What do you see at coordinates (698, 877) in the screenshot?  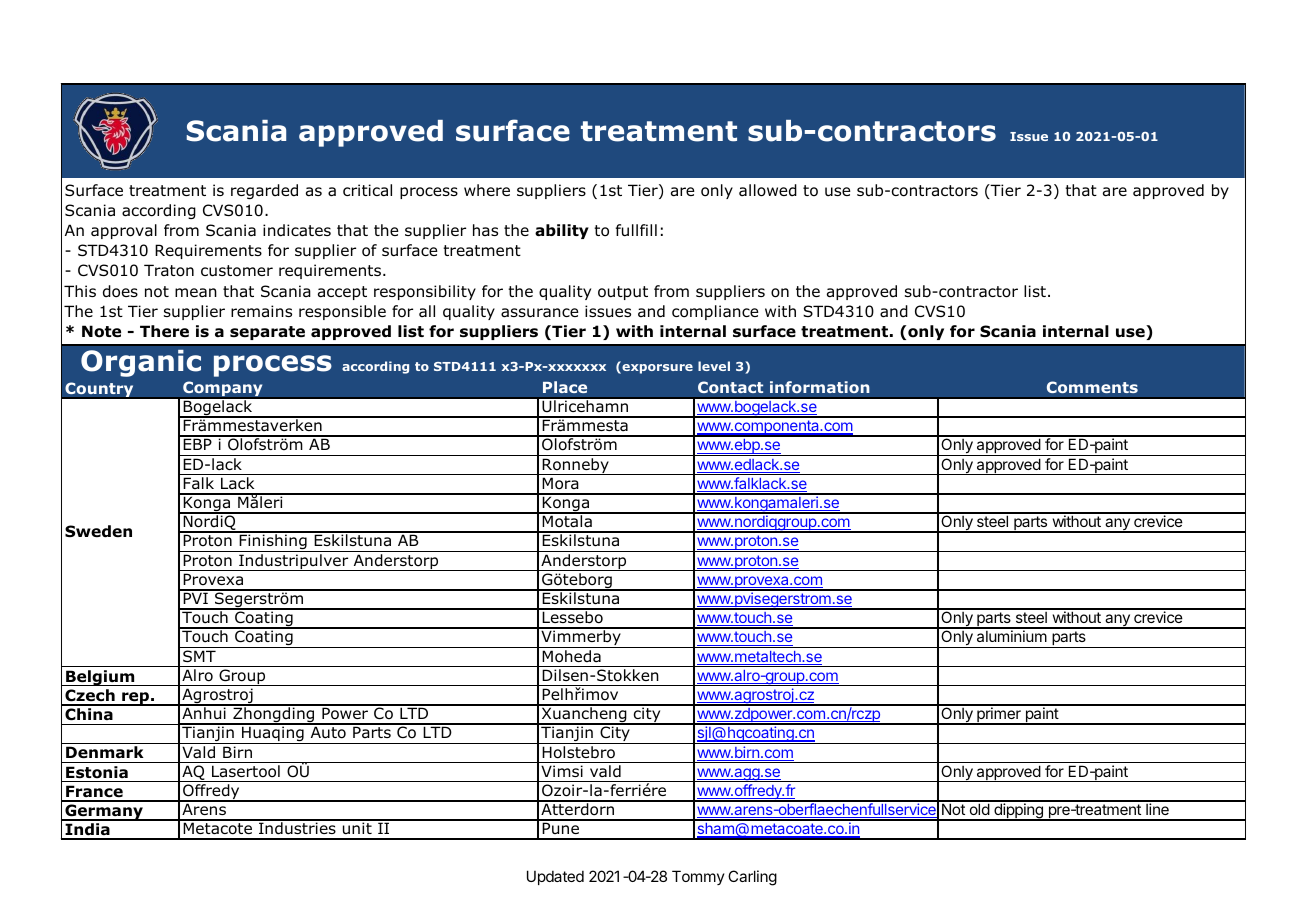 I see `Tommy` at bounding box center [698, 877].
